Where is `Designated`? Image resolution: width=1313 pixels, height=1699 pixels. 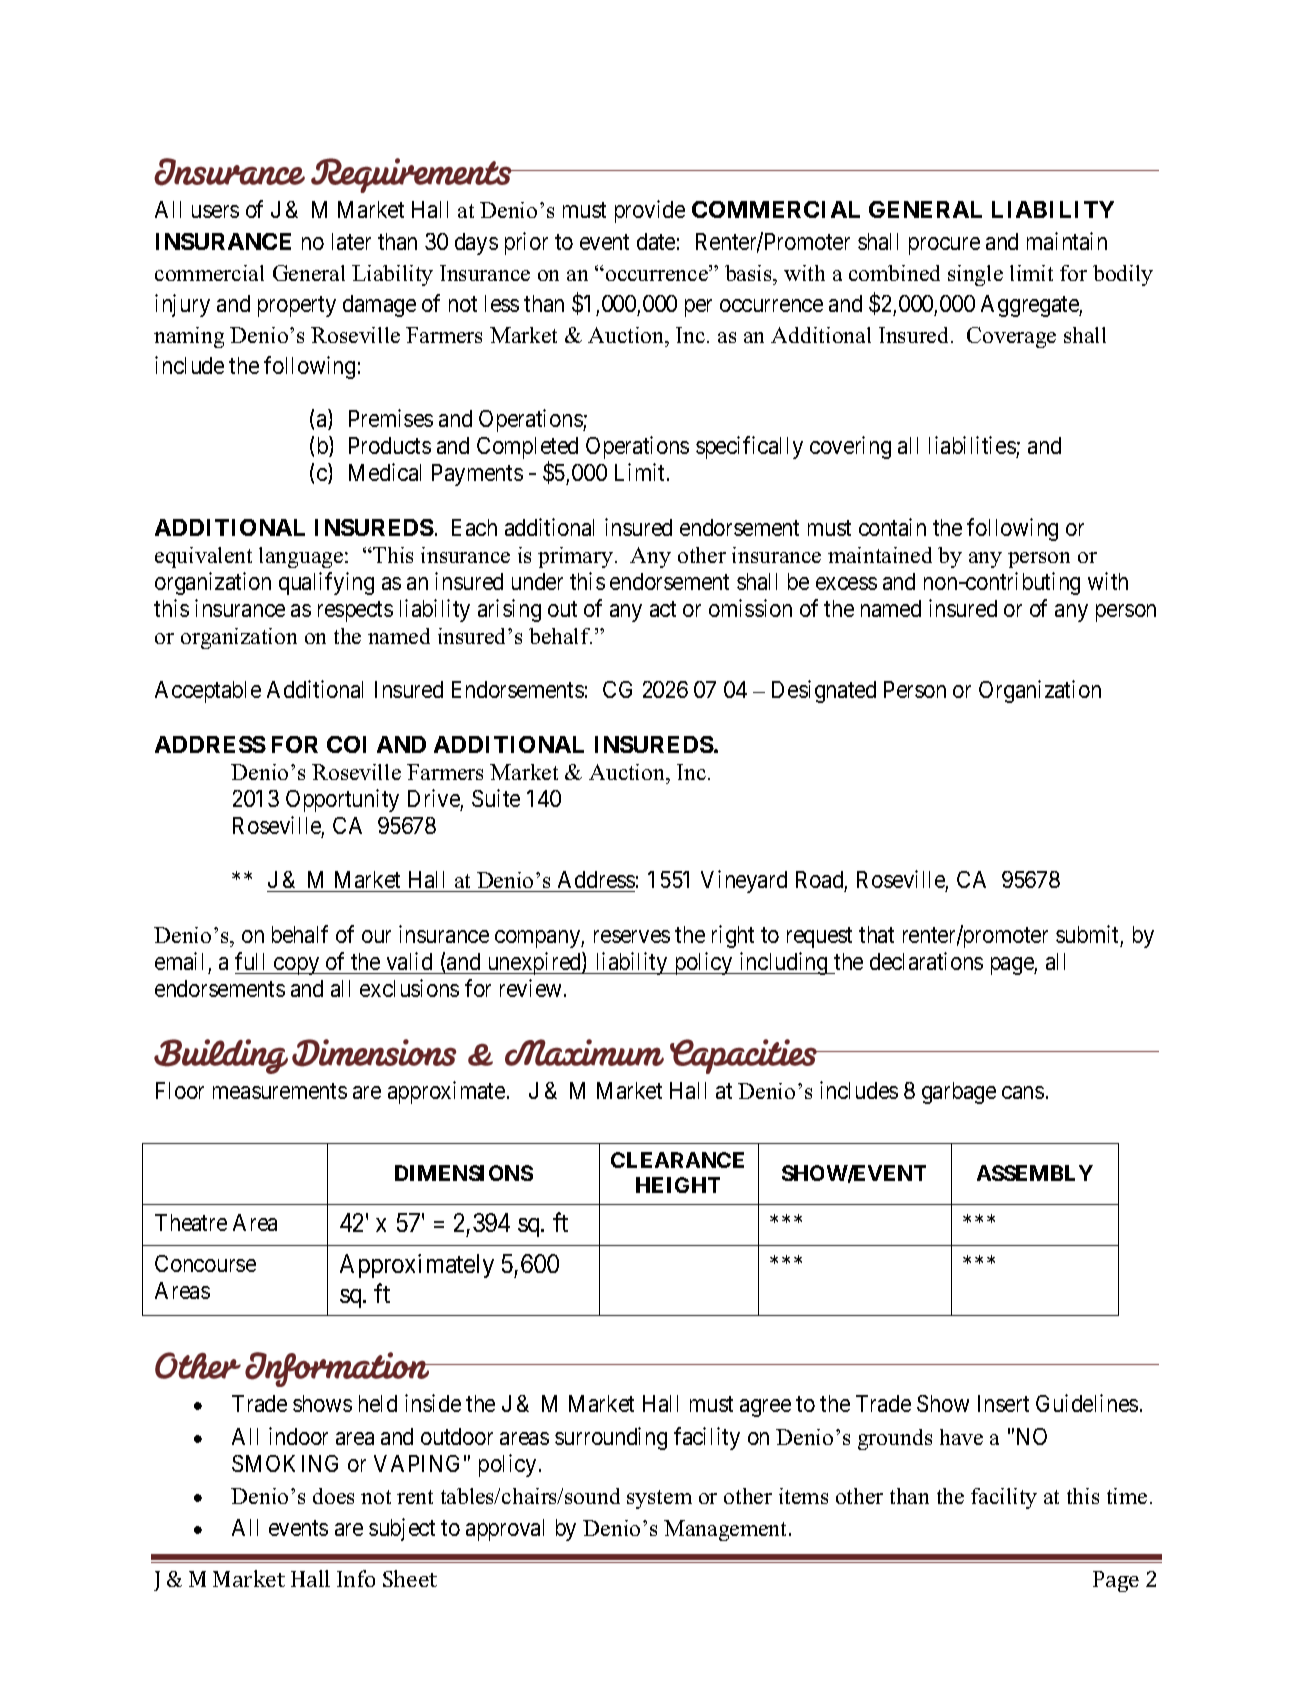
Designated is located at coordinates (824, 691).
